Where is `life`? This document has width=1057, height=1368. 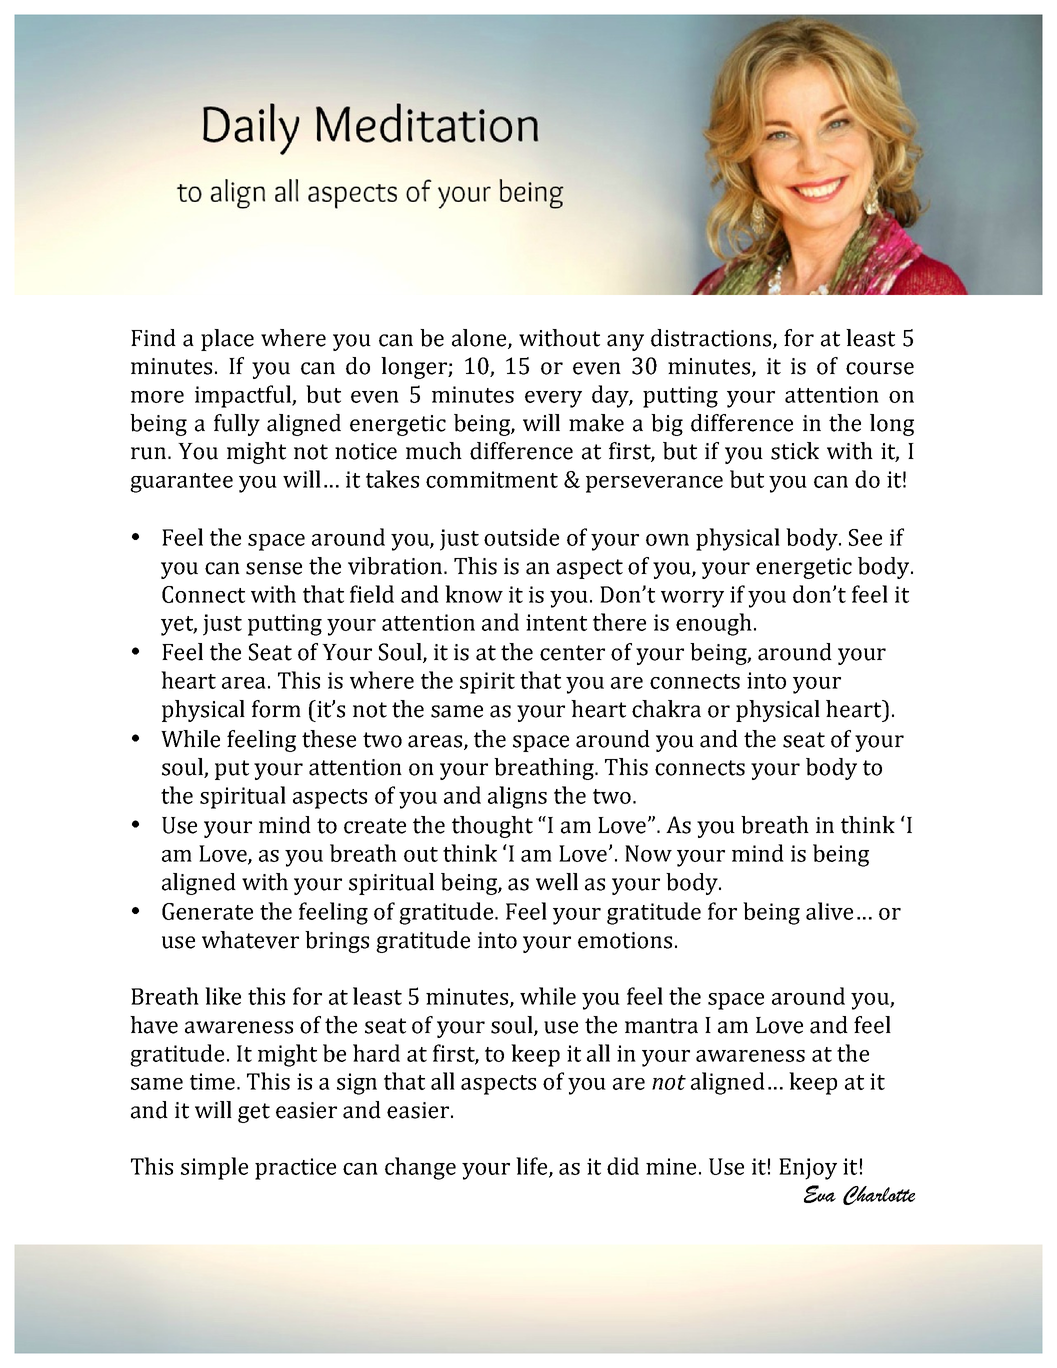
life is located at coordinates (533, 1167).
